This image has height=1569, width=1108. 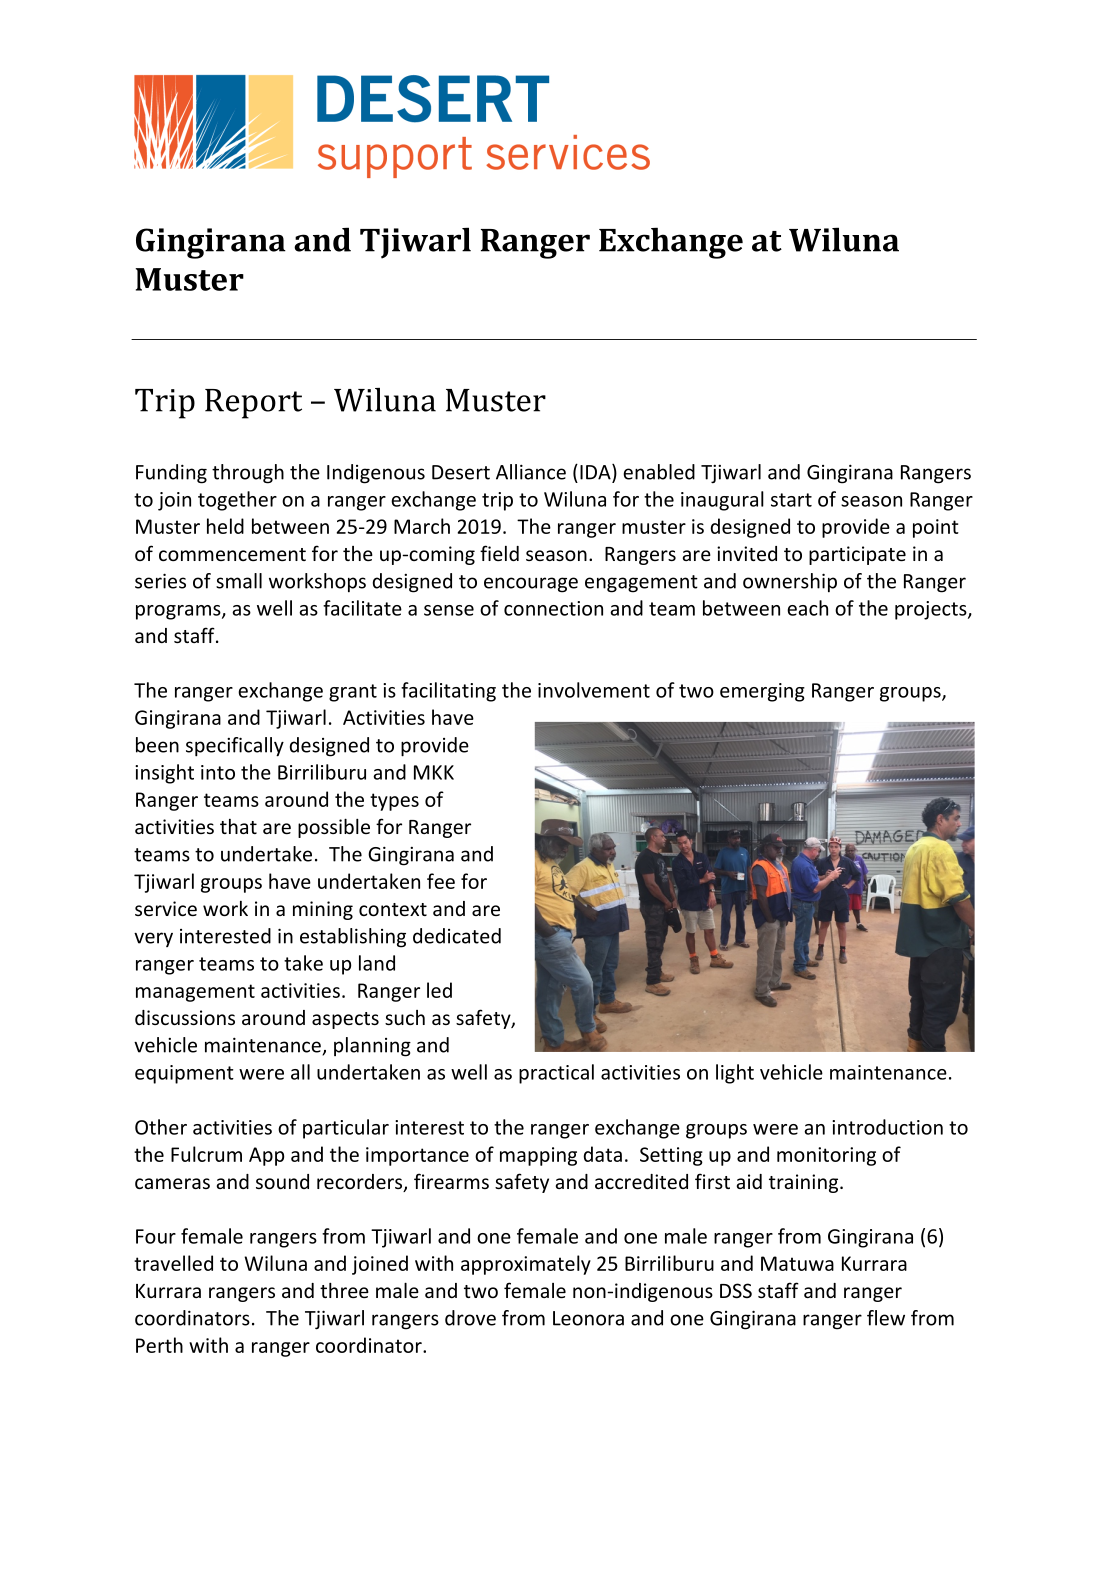 What do you see at coordinates (238, 826) in the image?
I see `that` at bounding box center [238, 826].
